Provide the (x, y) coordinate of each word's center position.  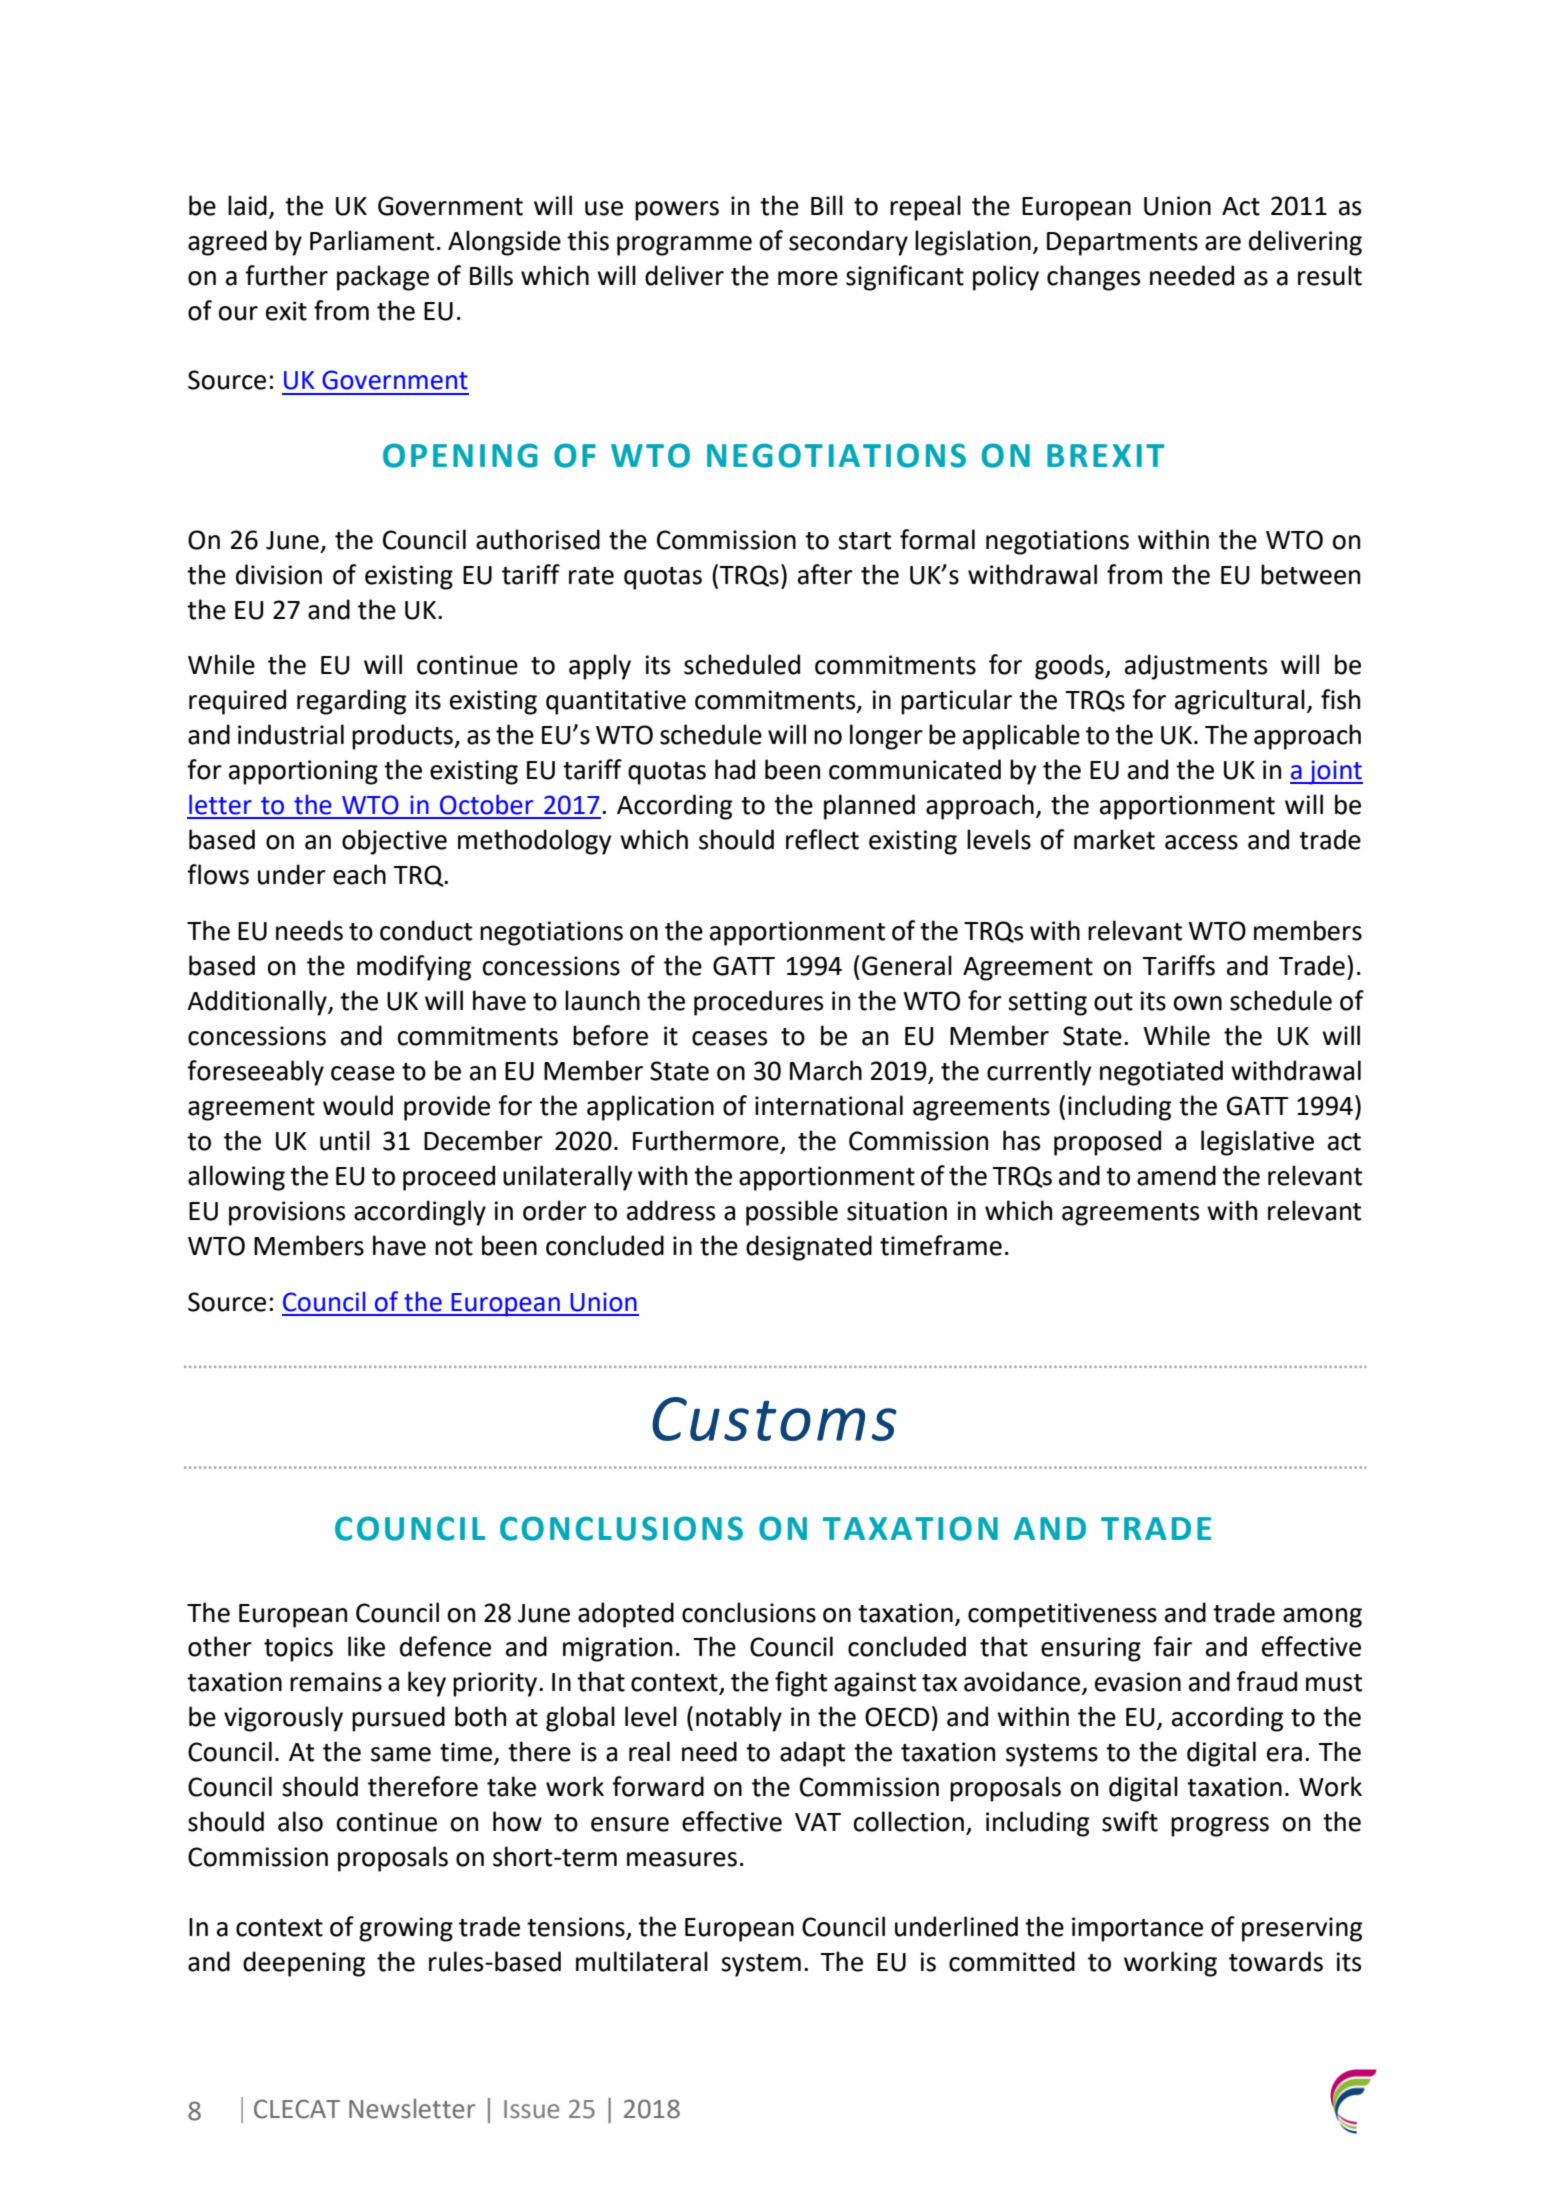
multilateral (642, 1961)
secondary (848, 243)
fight (801, 1684)
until (345, 1140)
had (735, 769)
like (366, 1646)
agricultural (1240, 702)
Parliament (372, 240)
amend (1176, 1175)
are (1223, 243)
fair (1172, 1646)
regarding (351, 702)
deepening (304, 1964)
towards (1276, 1961)
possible (792, 1213)
